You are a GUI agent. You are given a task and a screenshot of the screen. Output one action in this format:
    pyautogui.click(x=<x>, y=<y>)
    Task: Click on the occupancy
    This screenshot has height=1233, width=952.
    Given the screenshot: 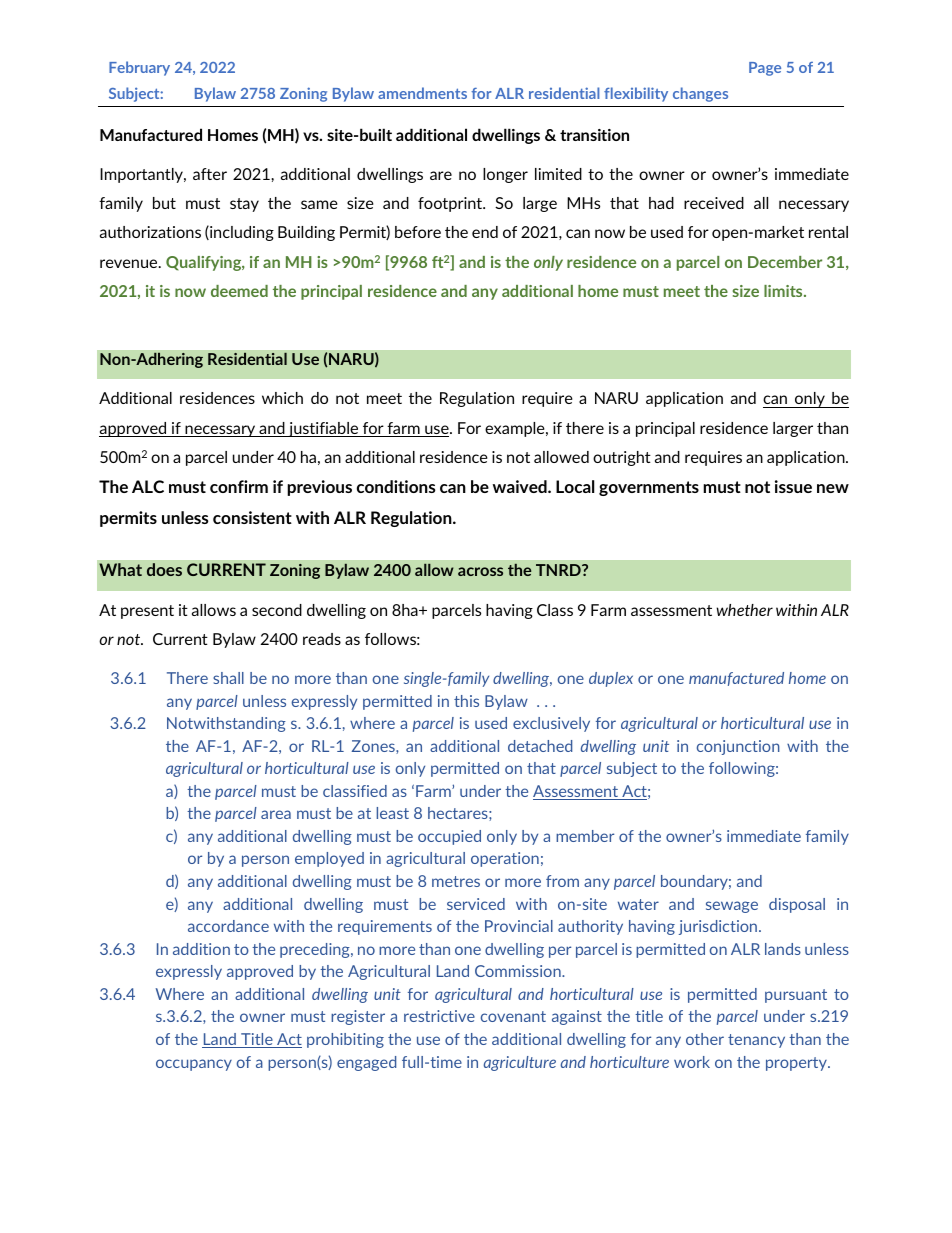 What is the action you would take?
    pyautogui.click(x=194, y=1065)
